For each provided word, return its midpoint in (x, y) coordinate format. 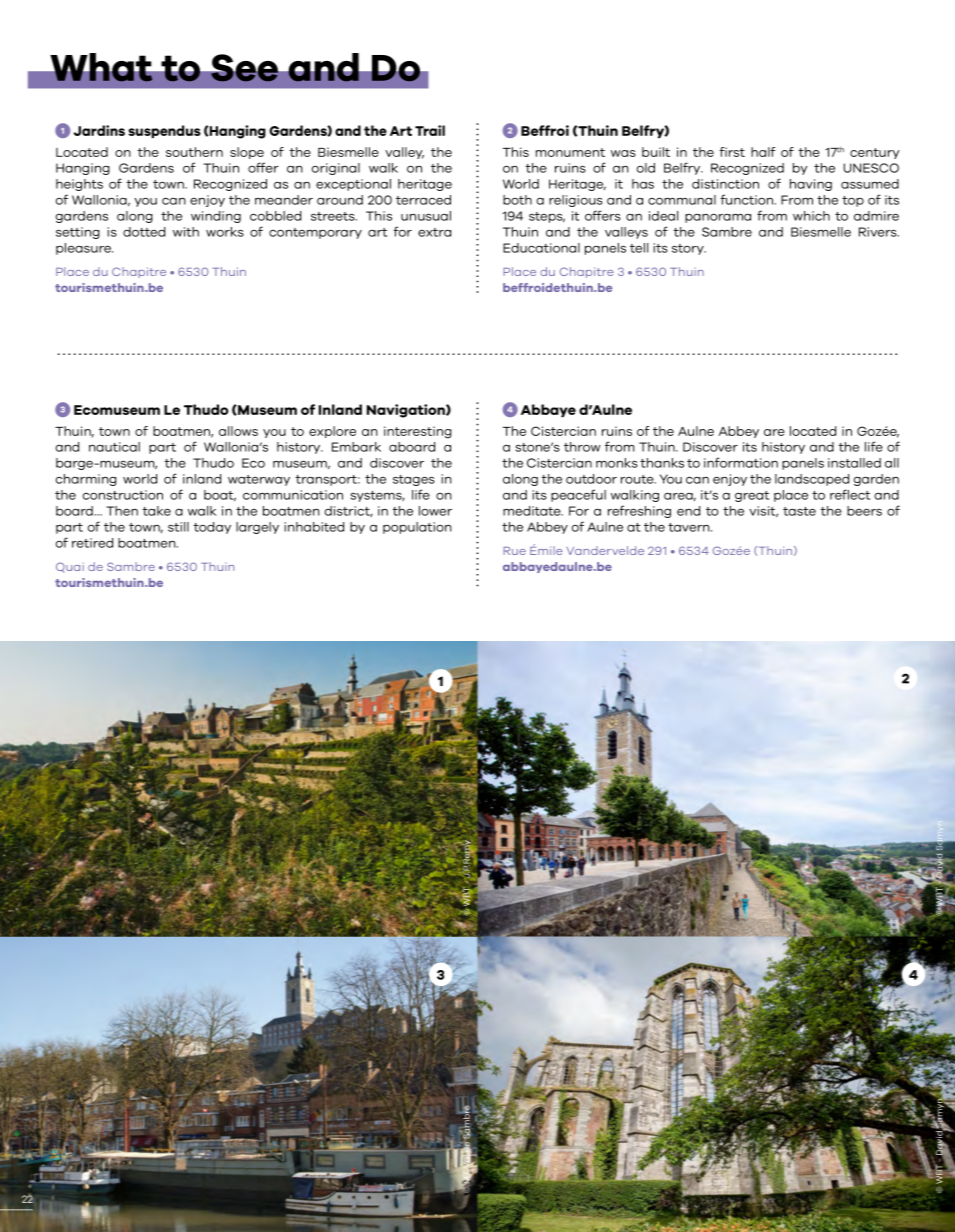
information (741, 462)
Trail (430, 130)
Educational (541, 248)
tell (639, 248)
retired (92, 543)
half (763, 152)
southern (194, 152)
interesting (417, 432)
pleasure (84, 249)
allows (238, 431)
